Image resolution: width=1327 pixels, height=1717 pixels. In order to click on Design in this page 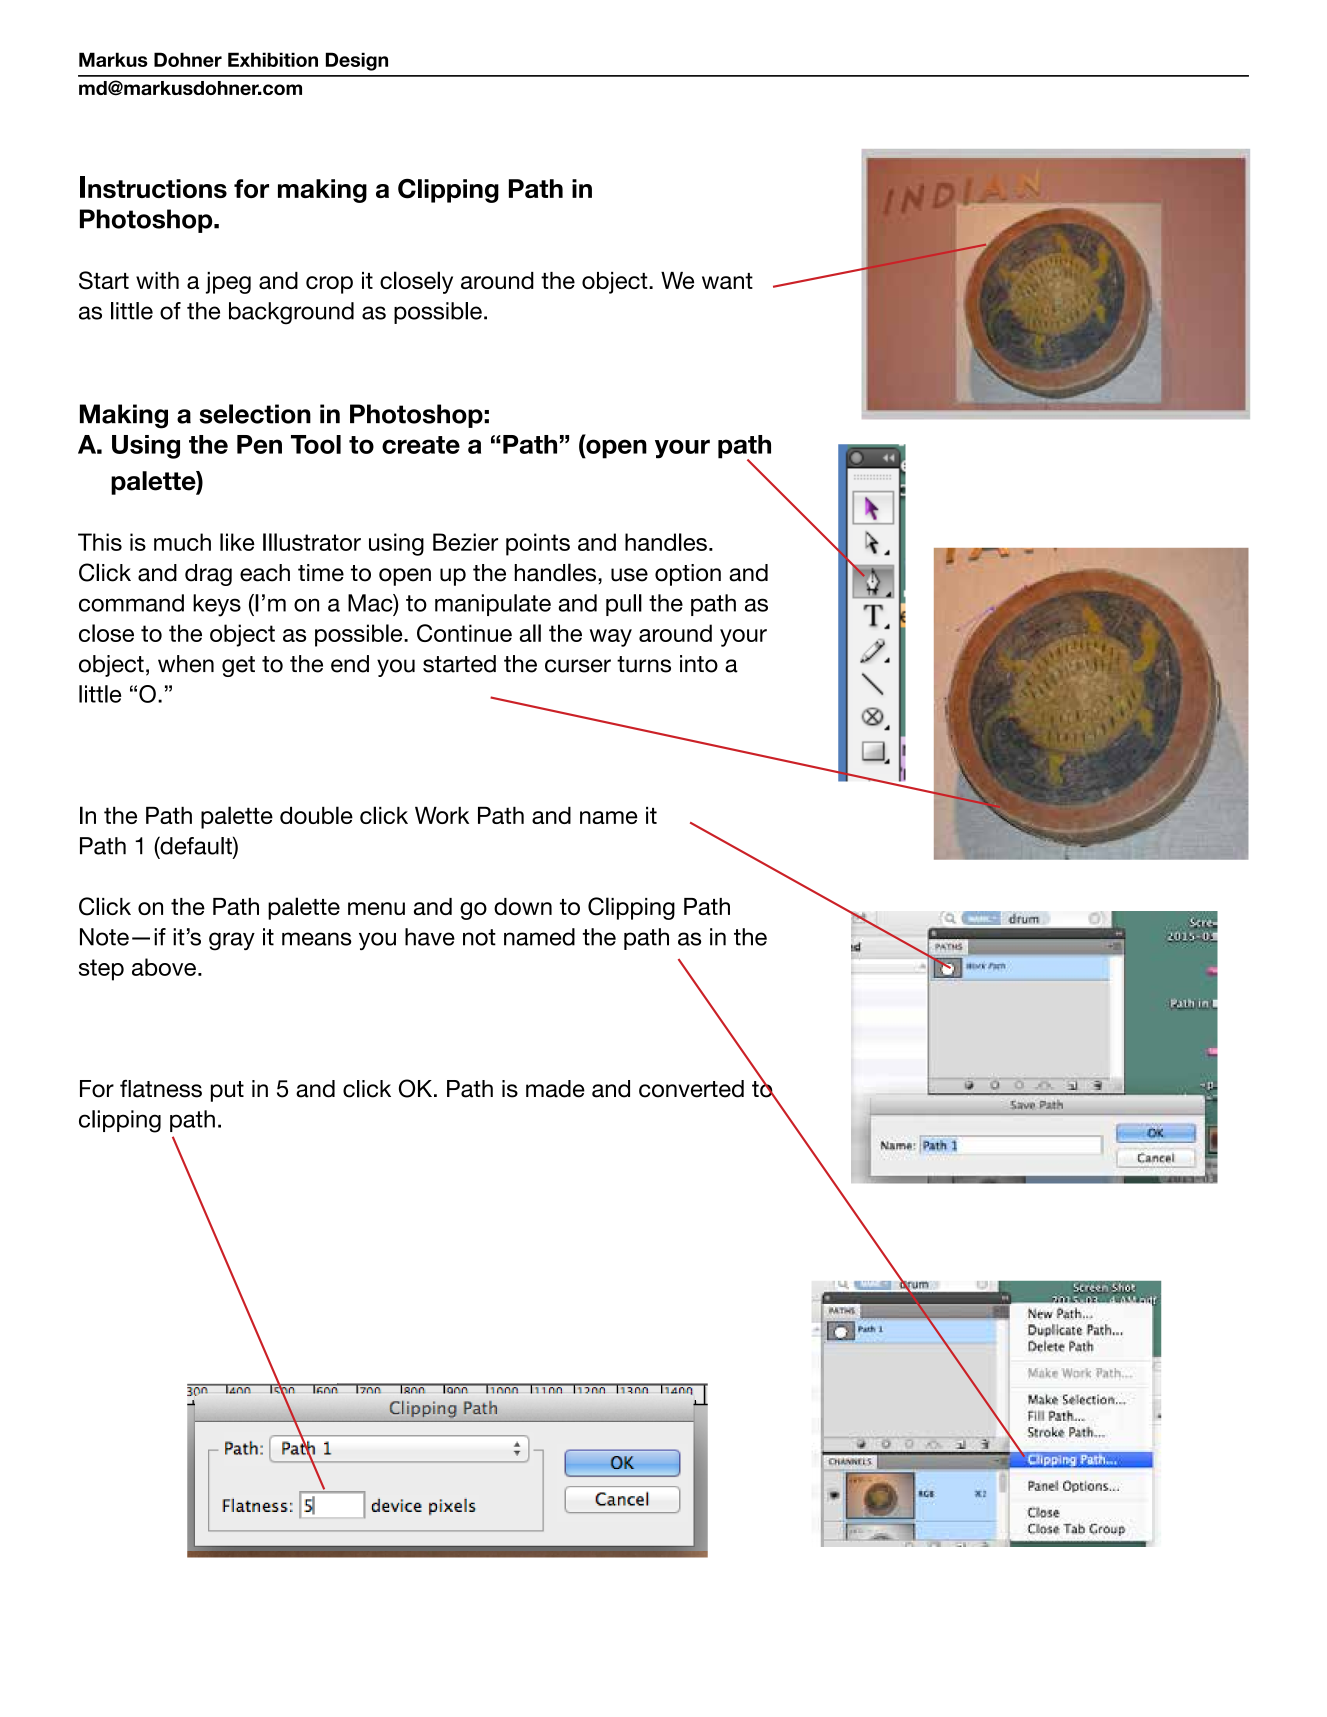, I will do `click(357, 61)`.
